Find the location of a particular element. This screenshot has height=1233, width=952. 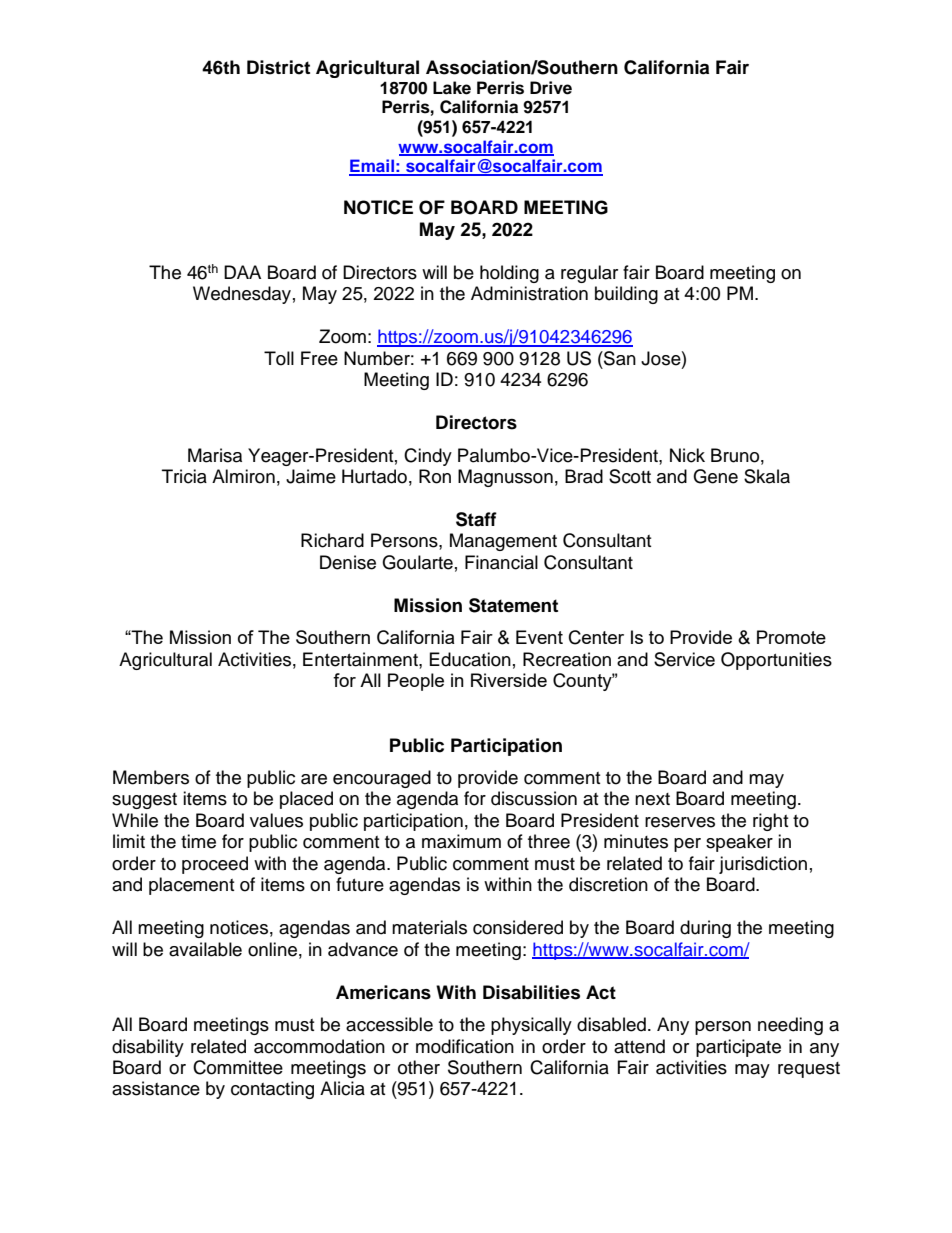

San is located at coordinates (619, 358).
